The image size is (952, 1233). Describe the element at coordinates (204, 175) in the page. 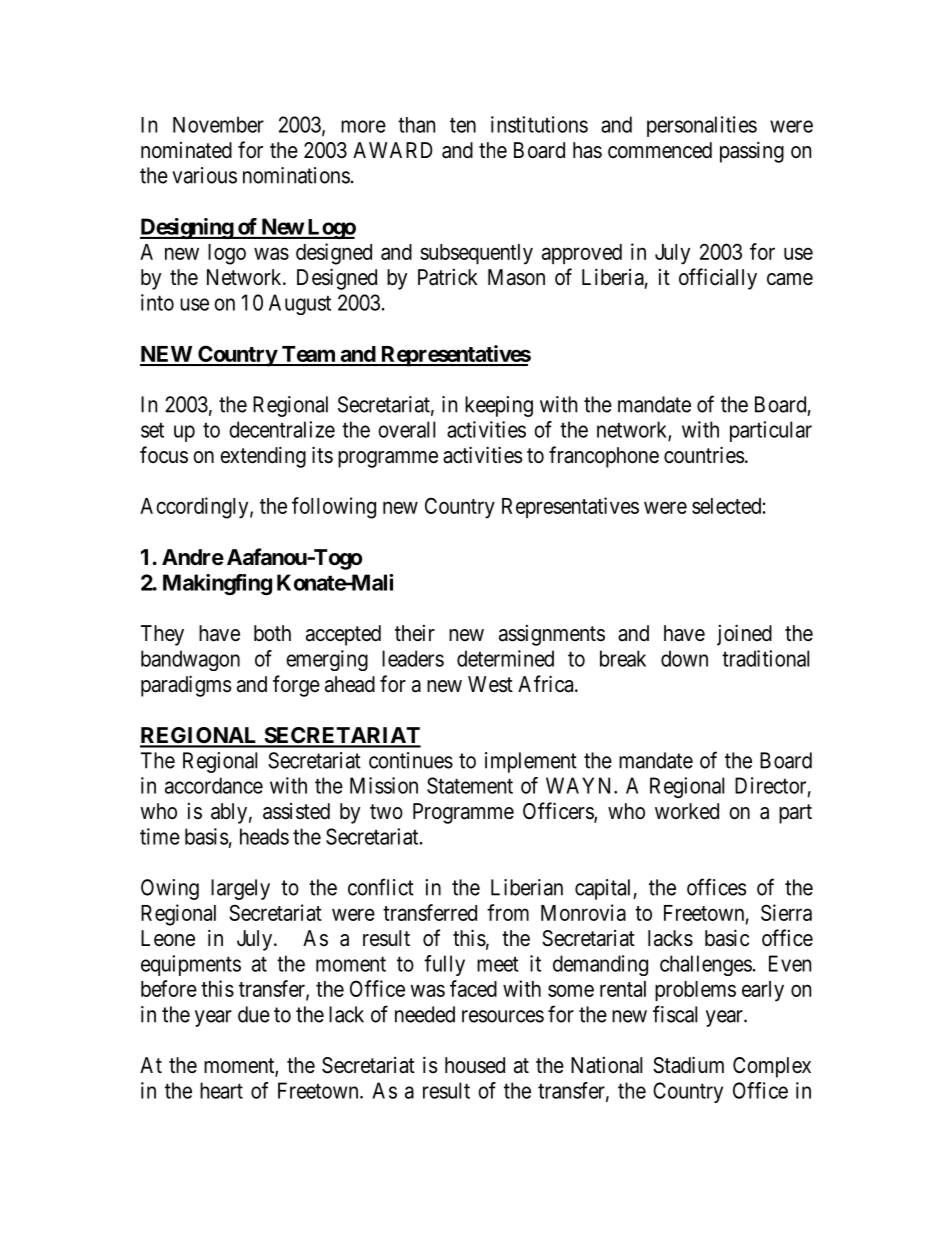

I see `various` at that location.
